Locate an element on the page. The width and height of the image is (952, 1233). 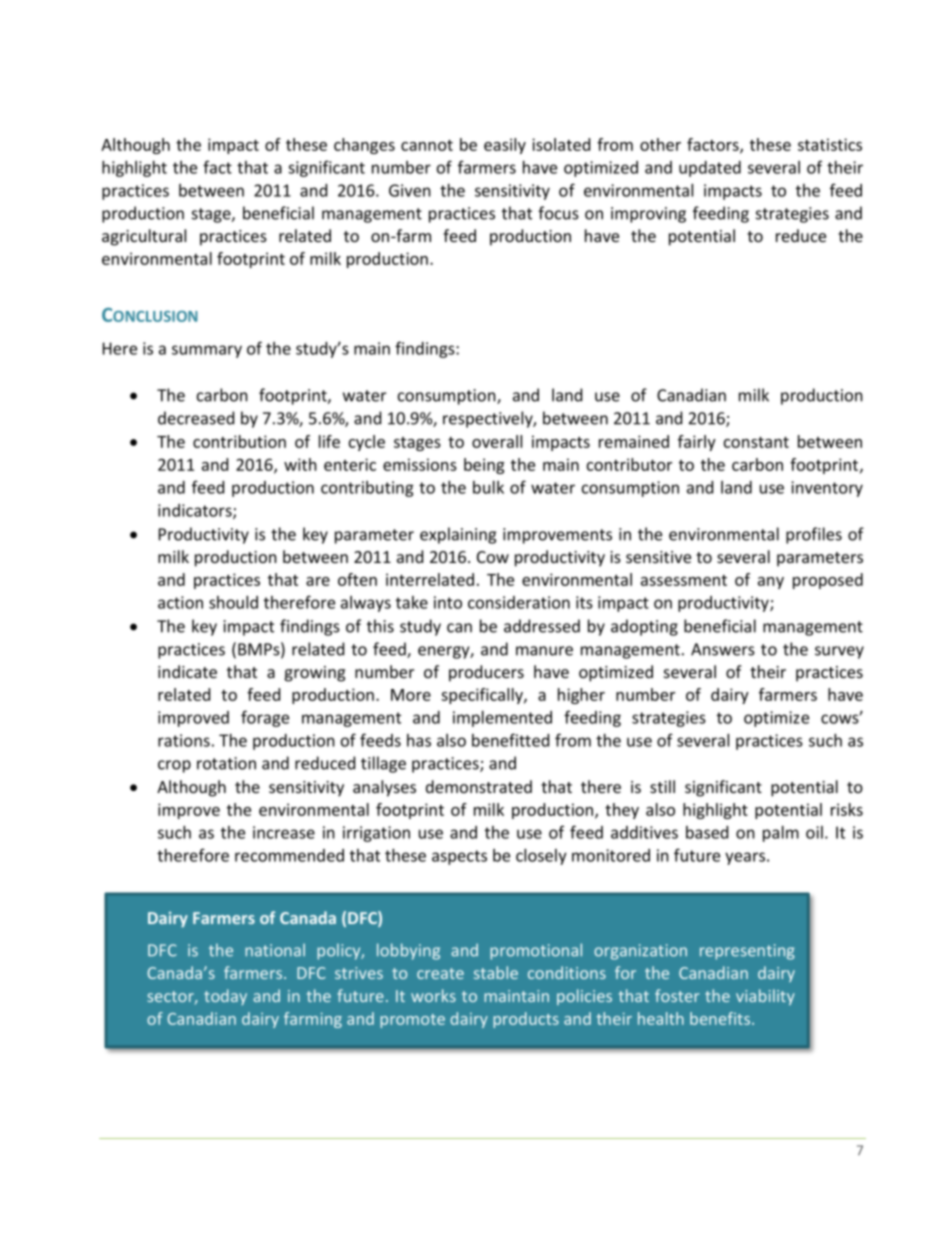
today is located at coordinates (225, 997).
